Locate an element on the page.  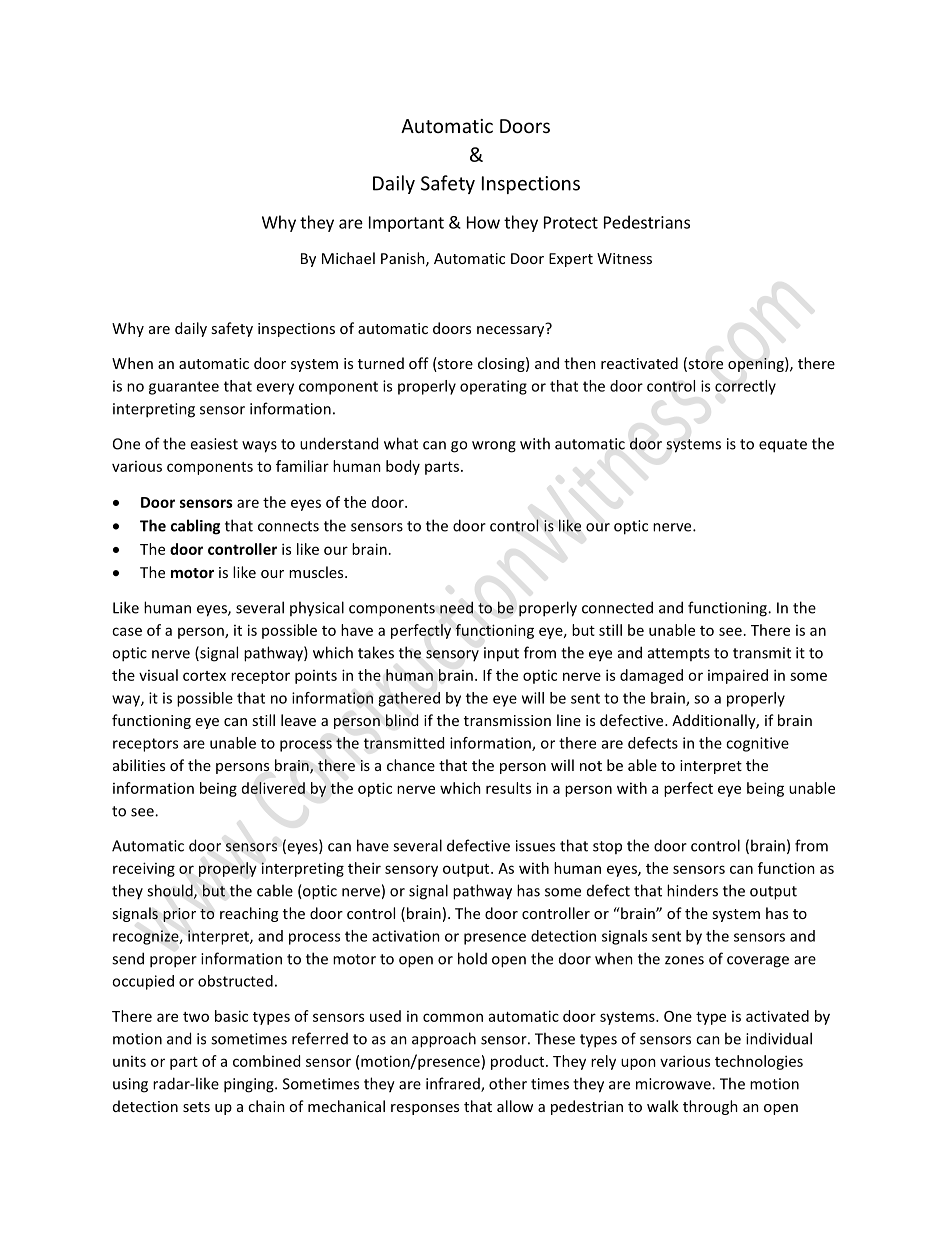
equate is located at coordinates (783, 446).
